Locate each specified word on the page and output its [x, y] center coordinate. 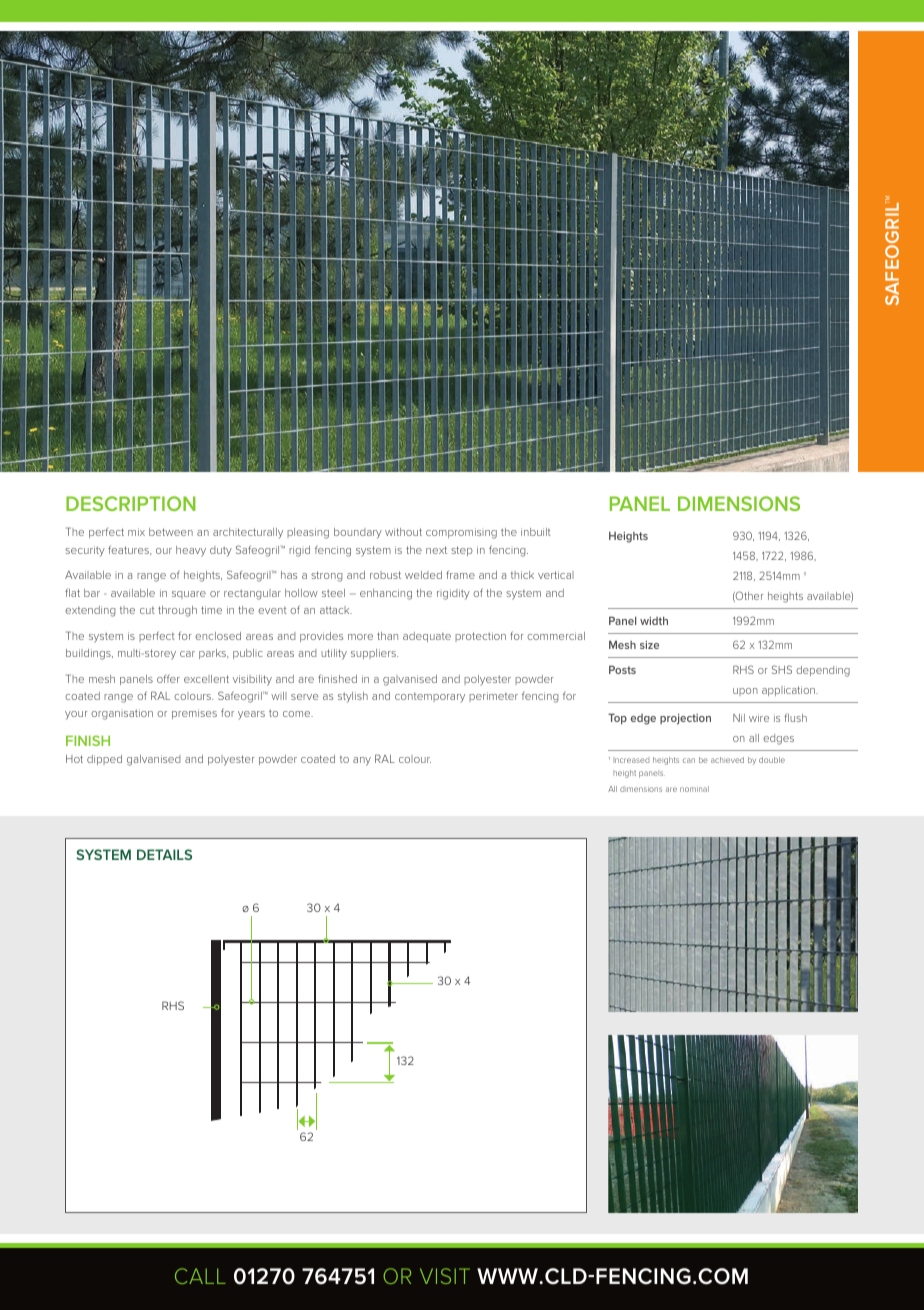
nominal [694, 789]
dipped [104, 760]
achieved [727, 760]
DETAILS [164, 854]
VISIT [445, 1276]
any [362, 761]
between [171, 532]
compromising [461, 533]
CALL [200, 1276]
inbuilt [536, 532]
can [689, 760]
